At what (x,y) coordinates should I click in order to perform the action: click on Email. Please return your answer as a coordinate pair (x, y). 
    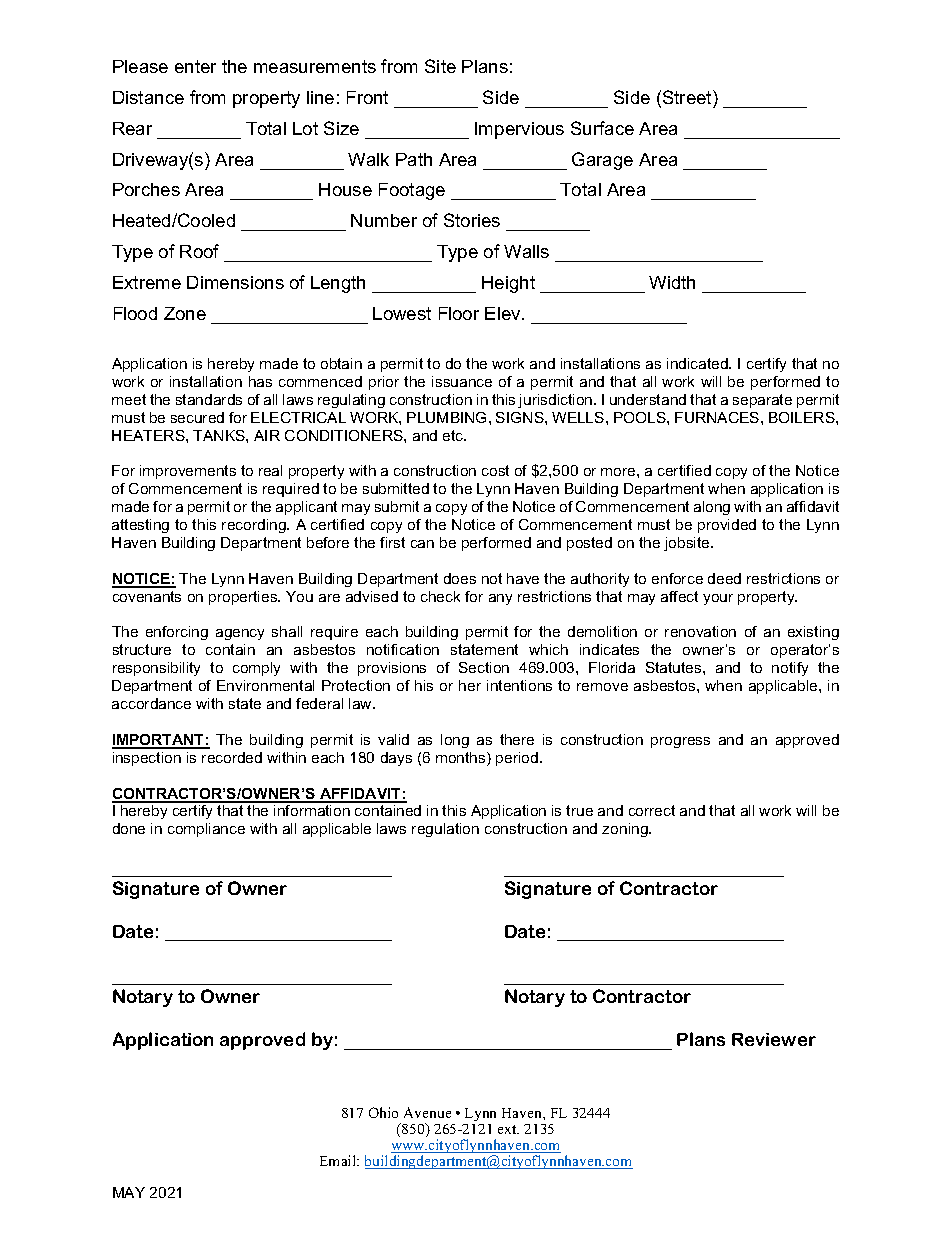
    Looking at the image, I should click on (339, 1160).
